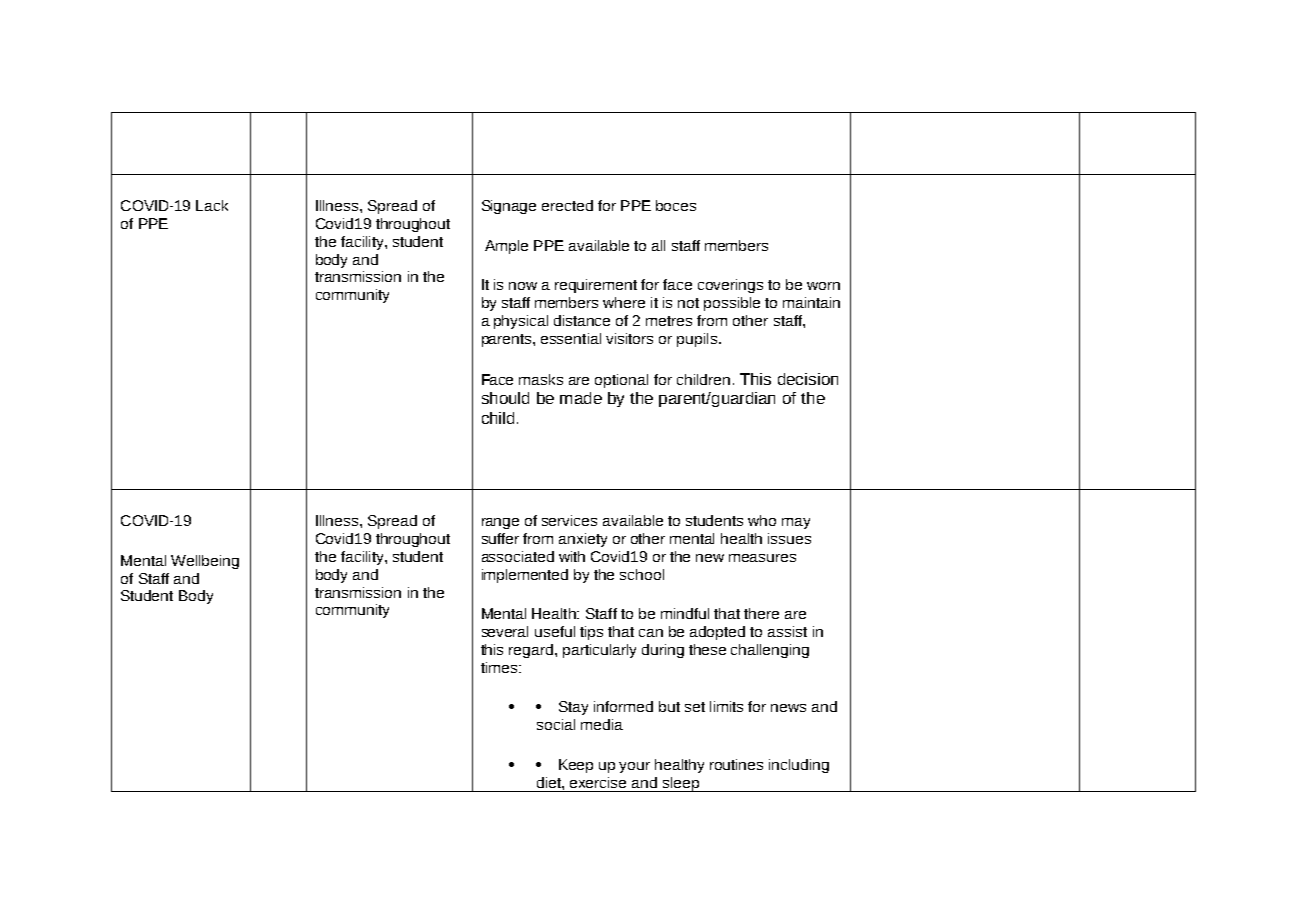  What do you see at coordinates (500, 523) in the screenshot?
I see `range` at bounding box center [500, 523].
